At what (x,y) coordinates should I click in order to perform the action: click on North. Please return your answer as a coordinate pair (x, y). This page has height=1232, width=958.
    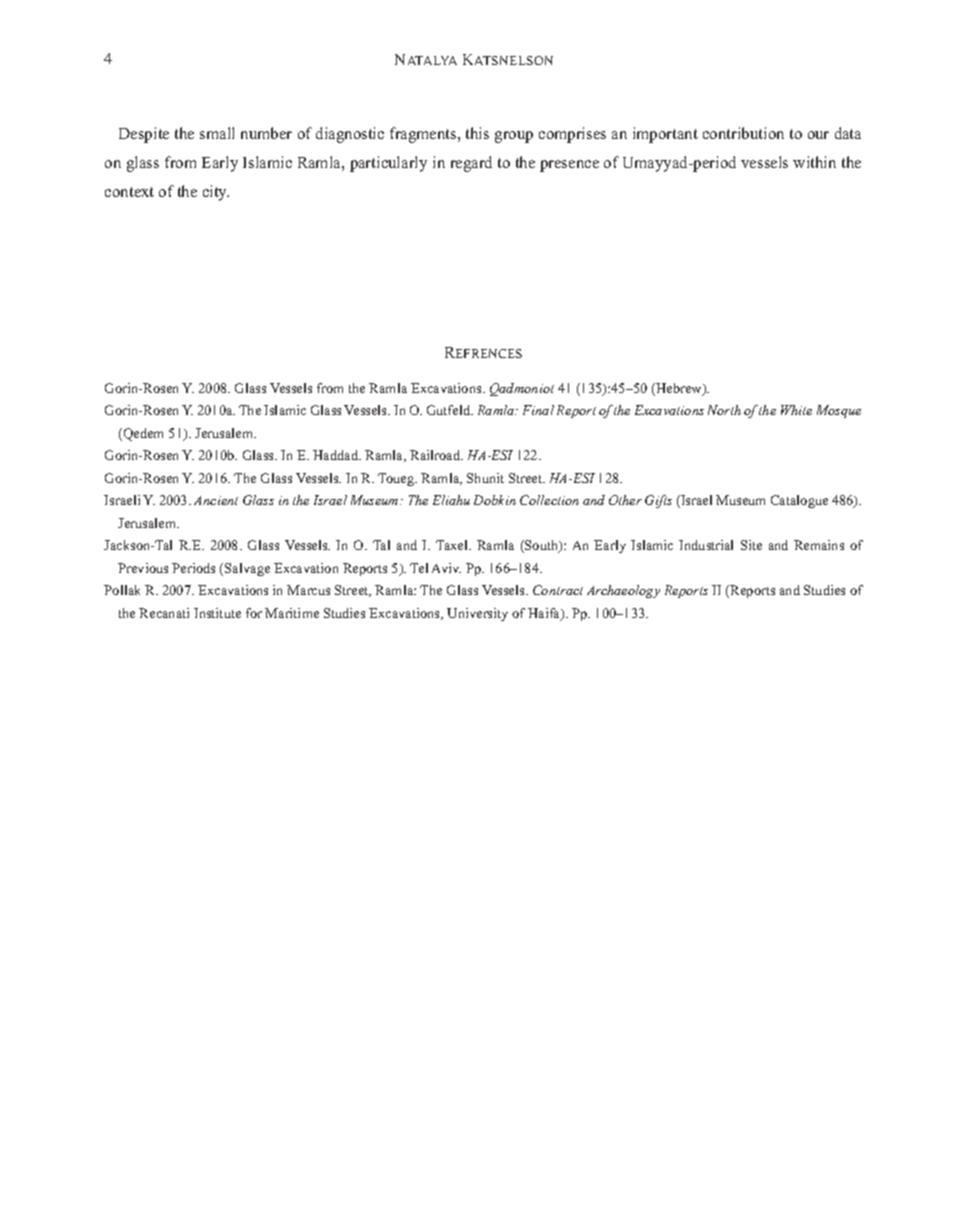
    Looking at the image, I should click on (724, 410).
